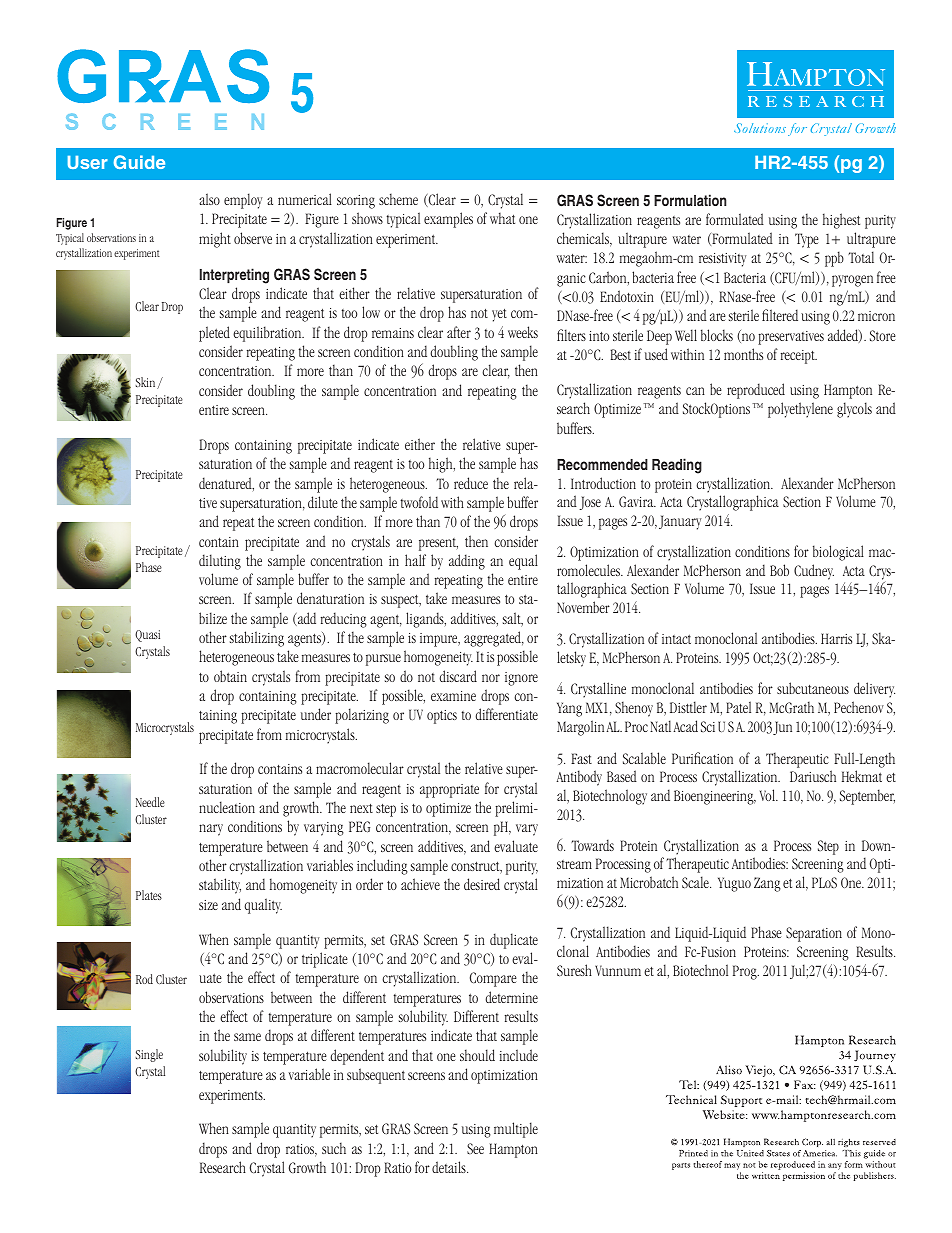 This screenshot has width=952, height=1233. I want to click on See, so click(475, 1148).
